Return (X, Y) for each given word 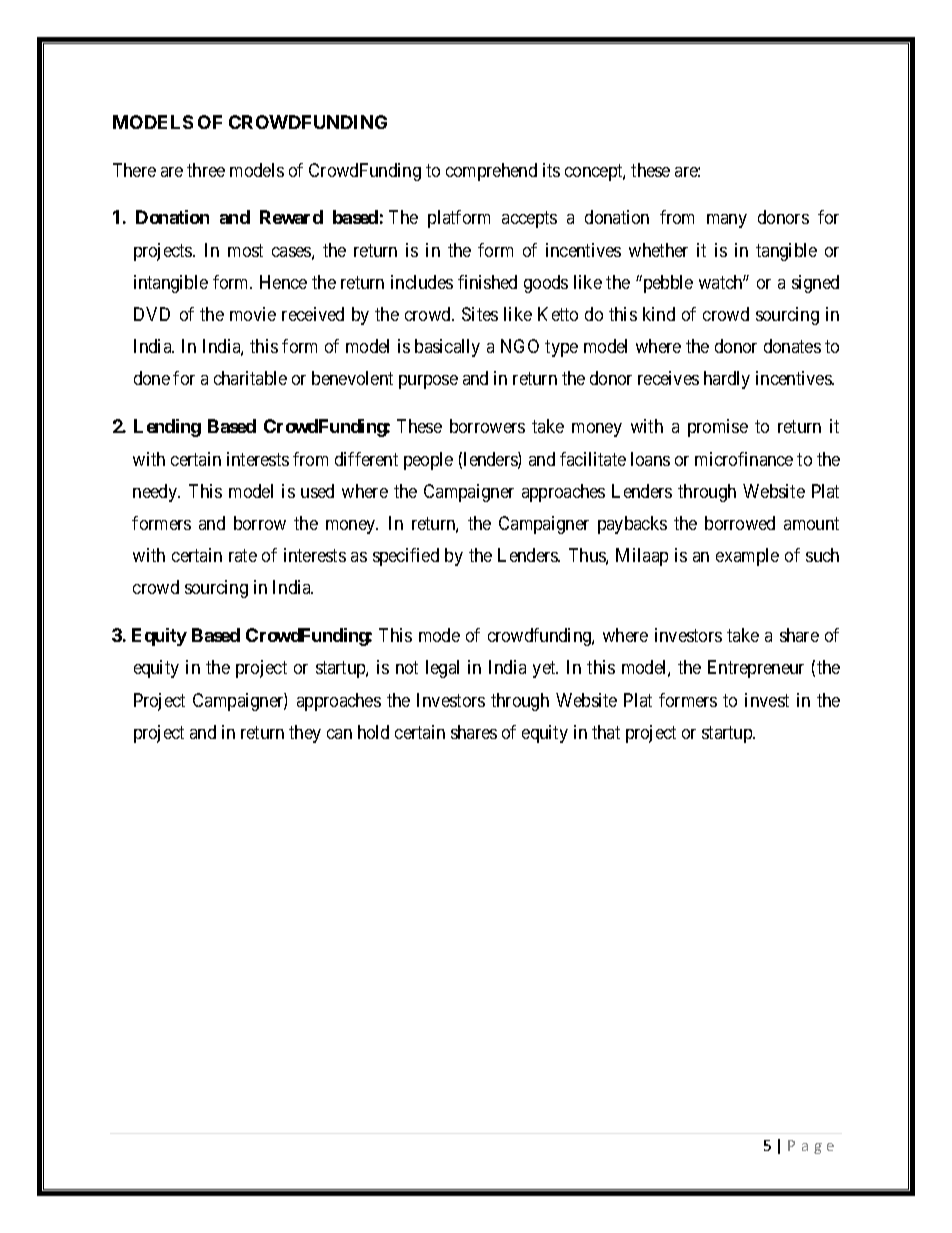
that (606, 732)
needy (156, 493)
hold (373, 732)
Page (811, 1147)
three (206, 170)
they (305, 734)
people (428, 461)
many (727, 221)
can (339, 734)
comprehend (491, 172)
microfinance (744, 459)
